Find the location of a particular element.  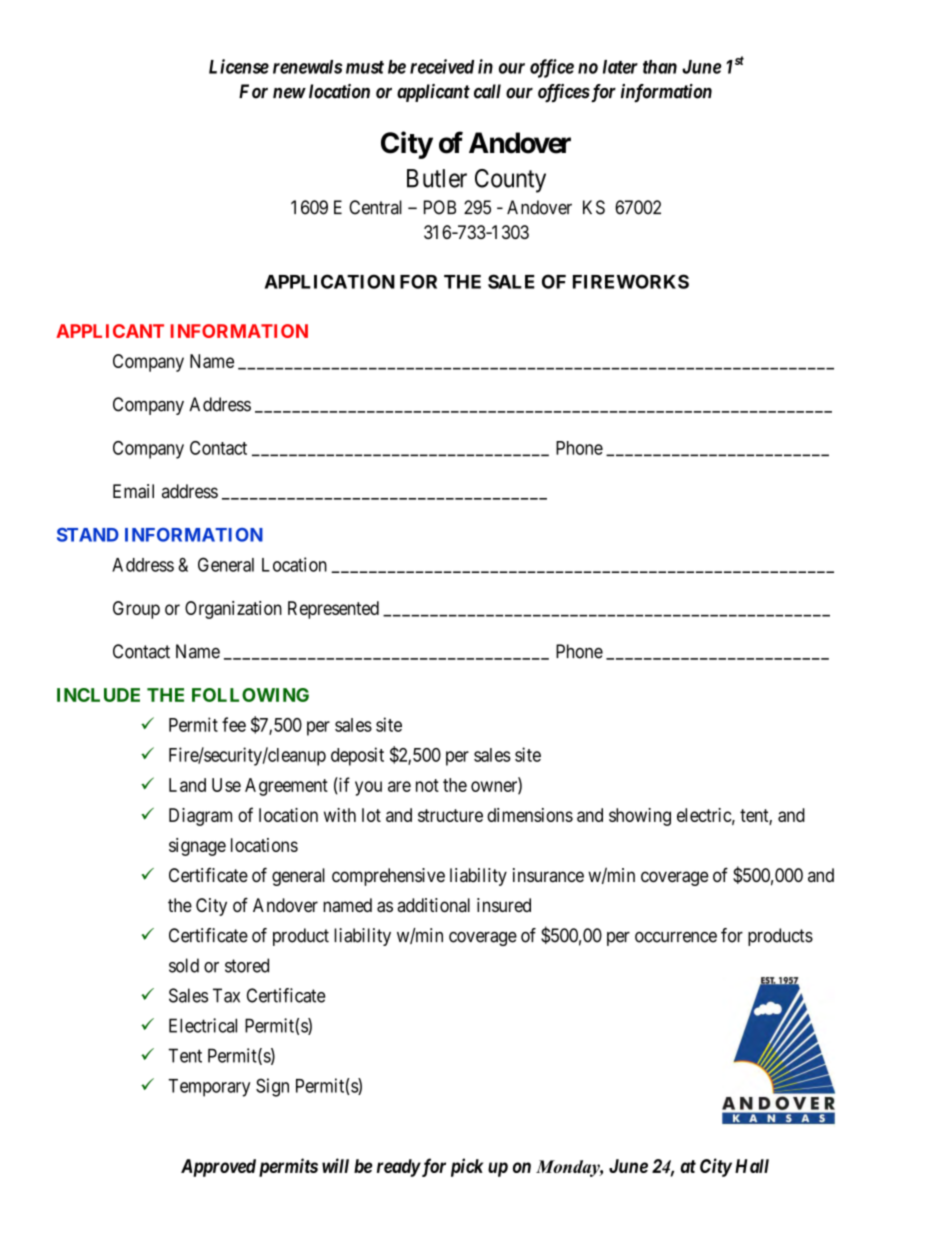

Approved is located at coordinates (218, 1168).
